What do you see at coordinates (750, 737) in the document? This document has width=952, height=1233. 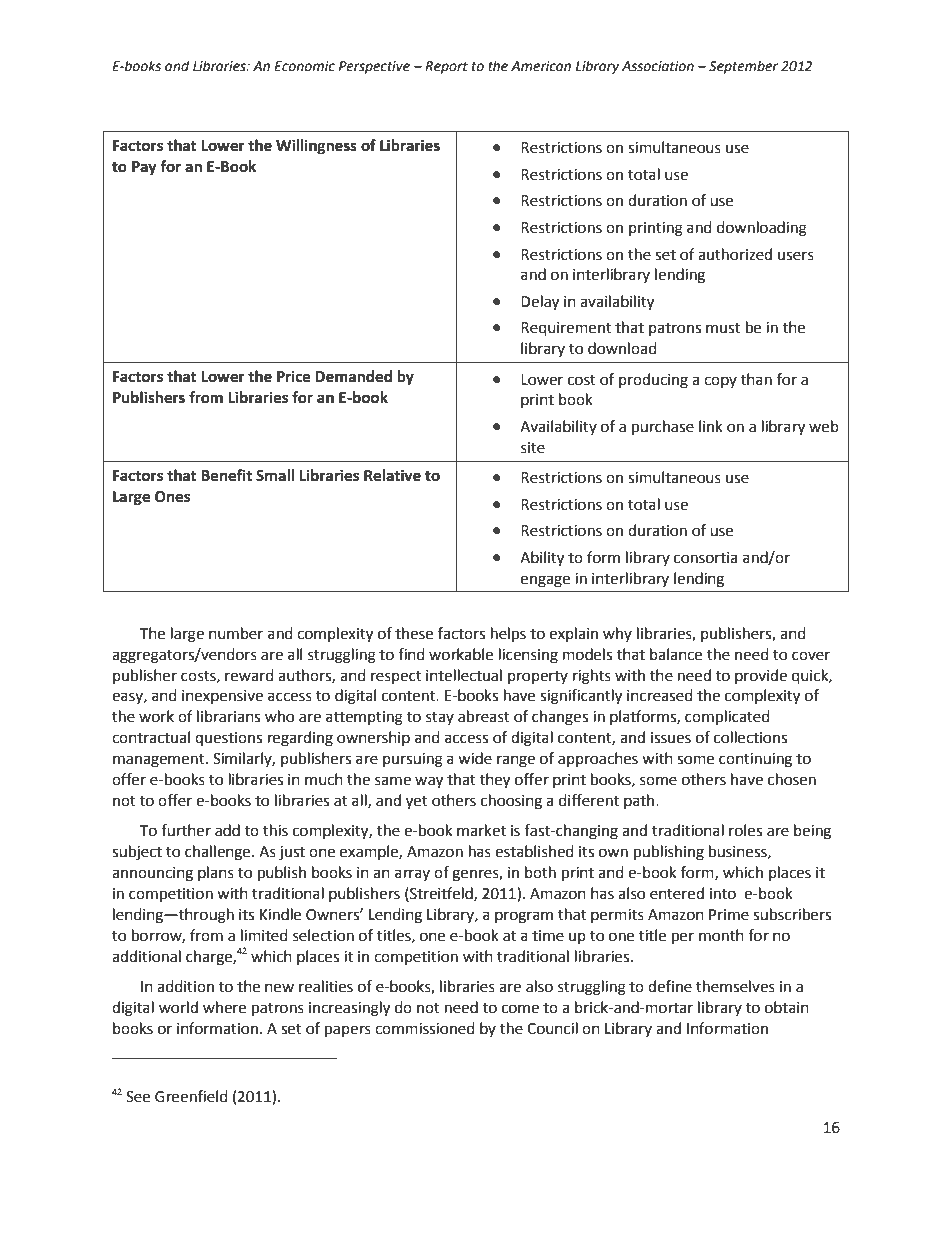 I see `collections` at bounding box center [750, 737].
